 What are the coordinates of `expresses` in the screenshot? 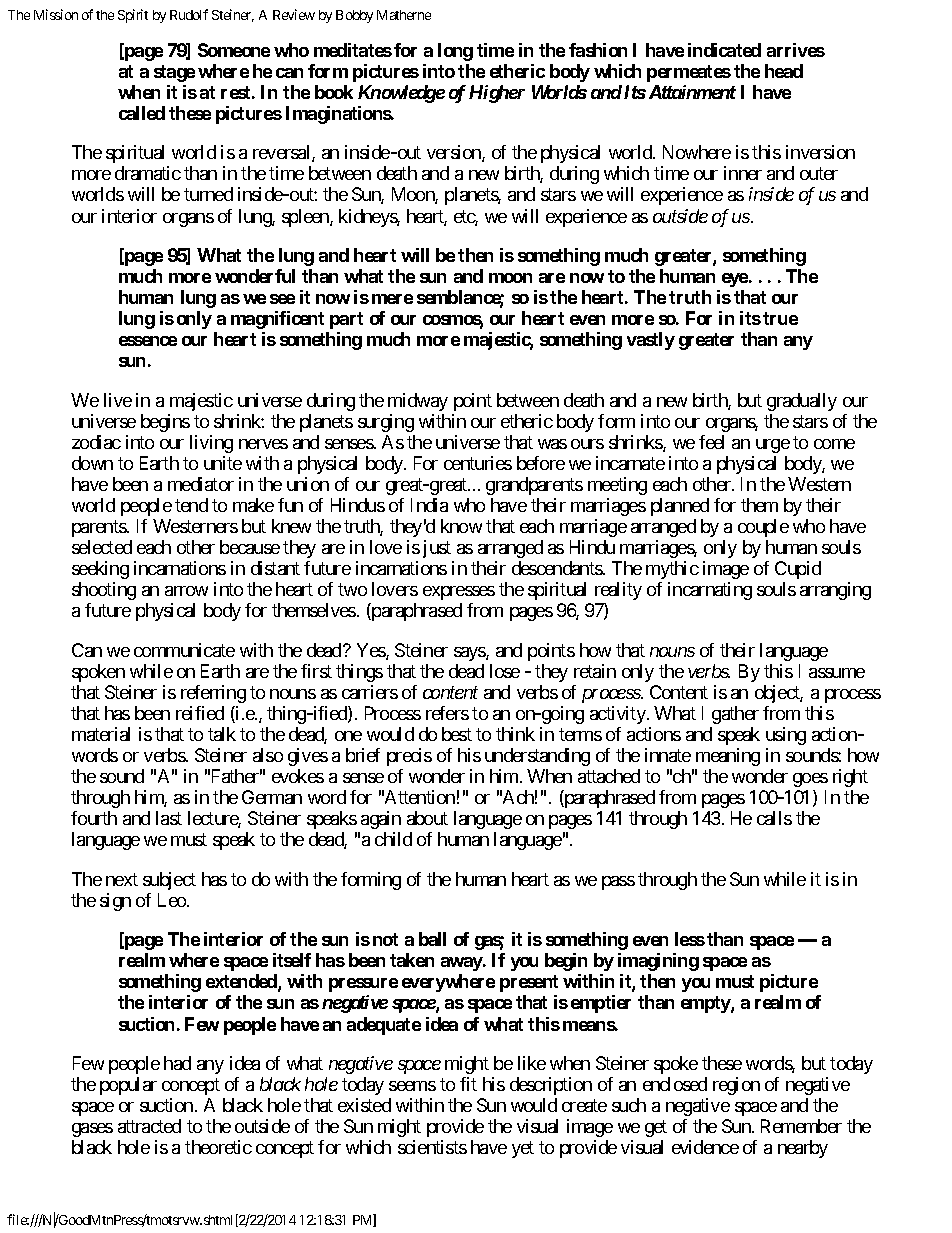 It's located at (459, 593).
